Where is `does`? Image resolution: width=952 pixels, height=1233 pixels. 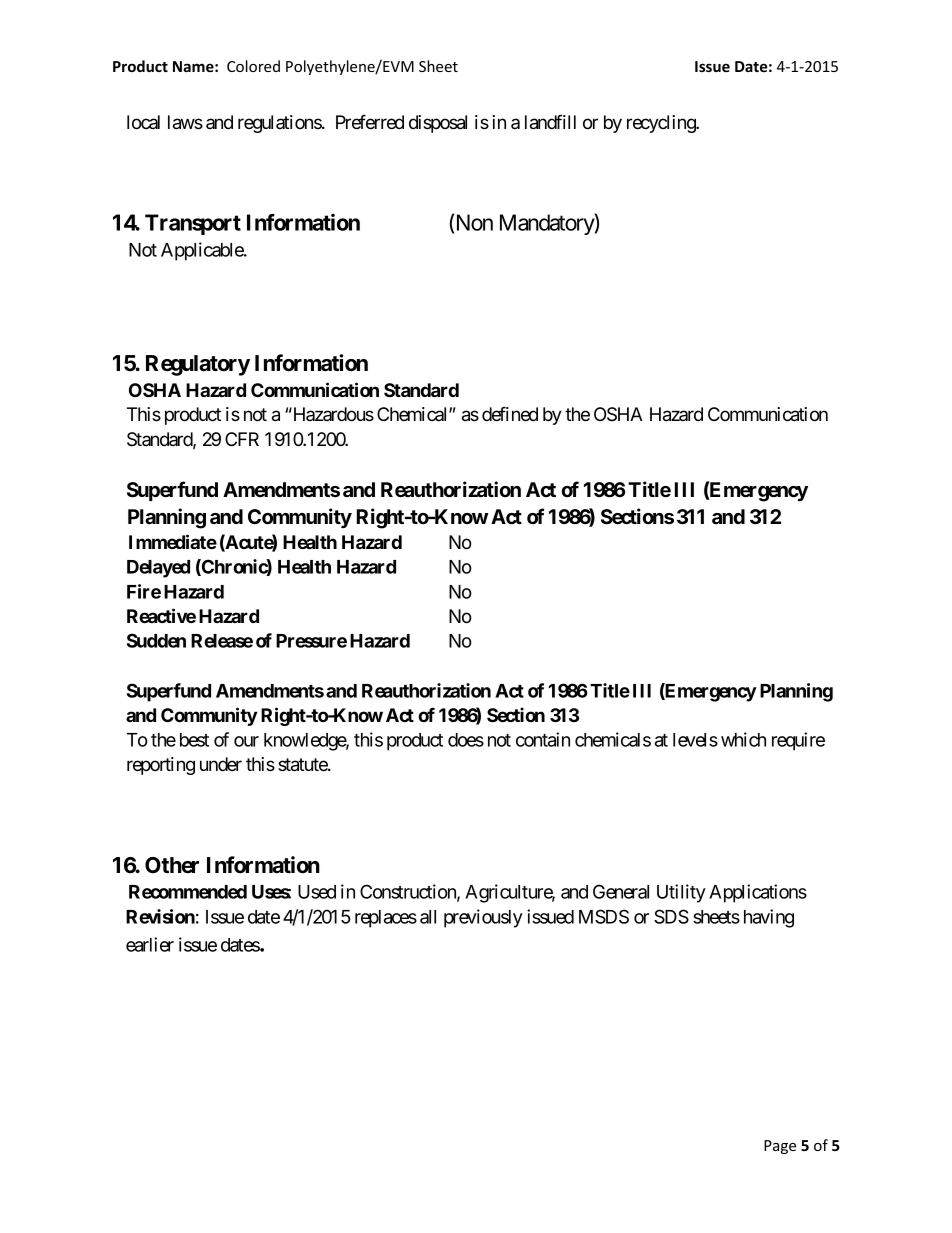 does is located at coordinates (466, 740).
